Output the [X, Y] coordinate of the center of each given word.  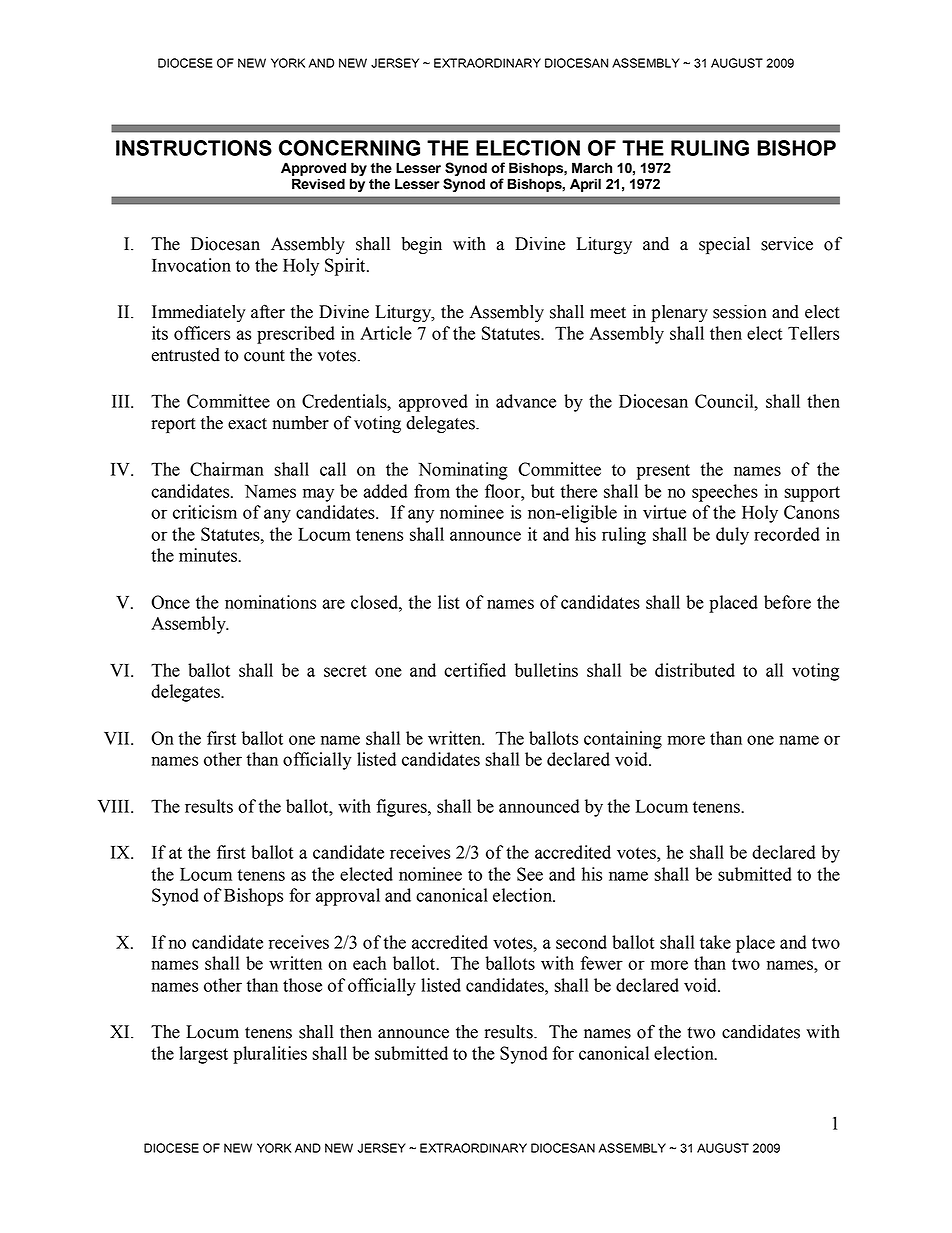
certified [475, 670]
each [369, 963]
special [724, 245]
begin [421, 245]
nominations [270, 602]
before [787, 602]
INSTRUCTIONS [194, 148]
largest [203, 1055]
